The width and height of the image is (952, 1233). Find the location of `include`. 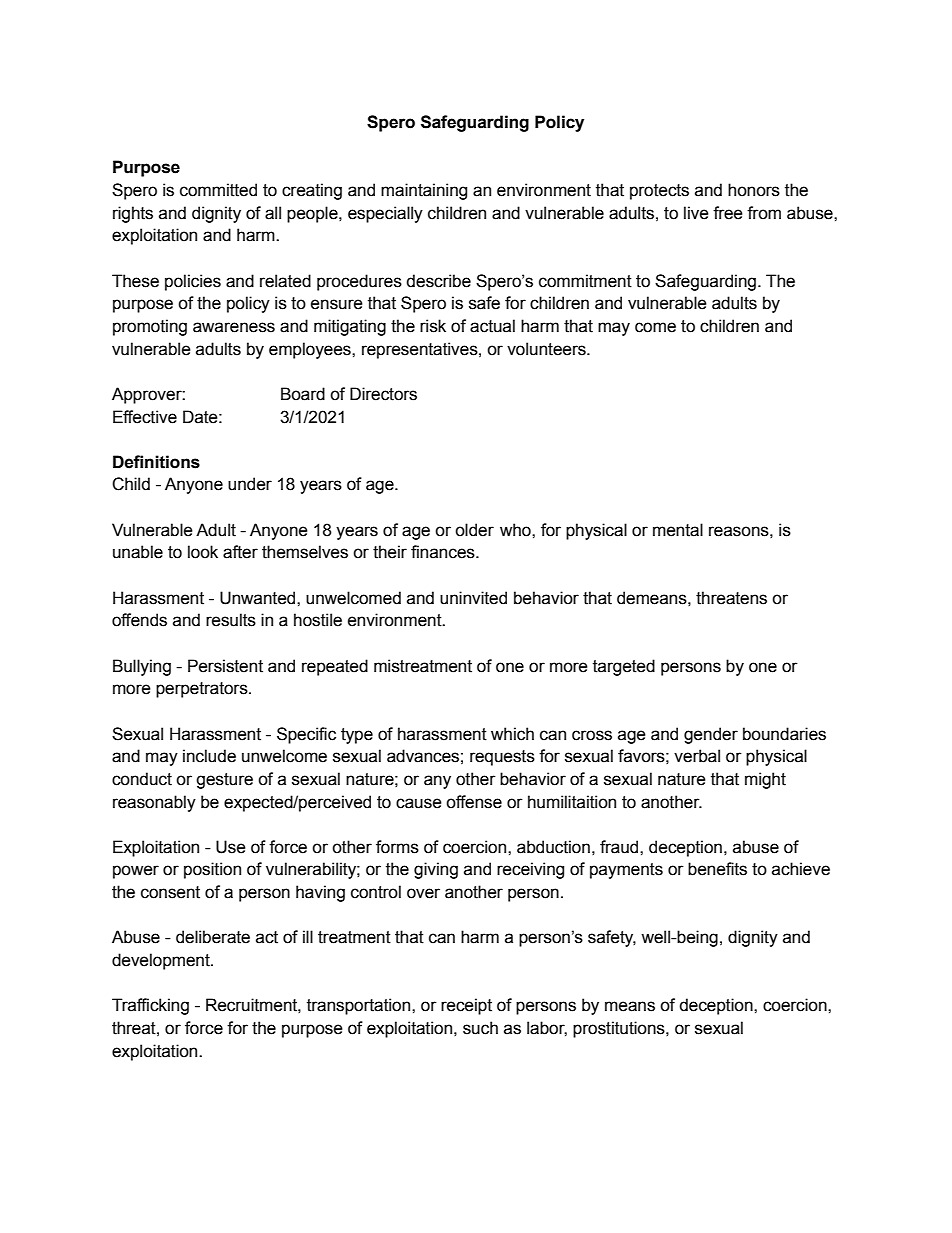

include is located at coordinates (209, 756).
